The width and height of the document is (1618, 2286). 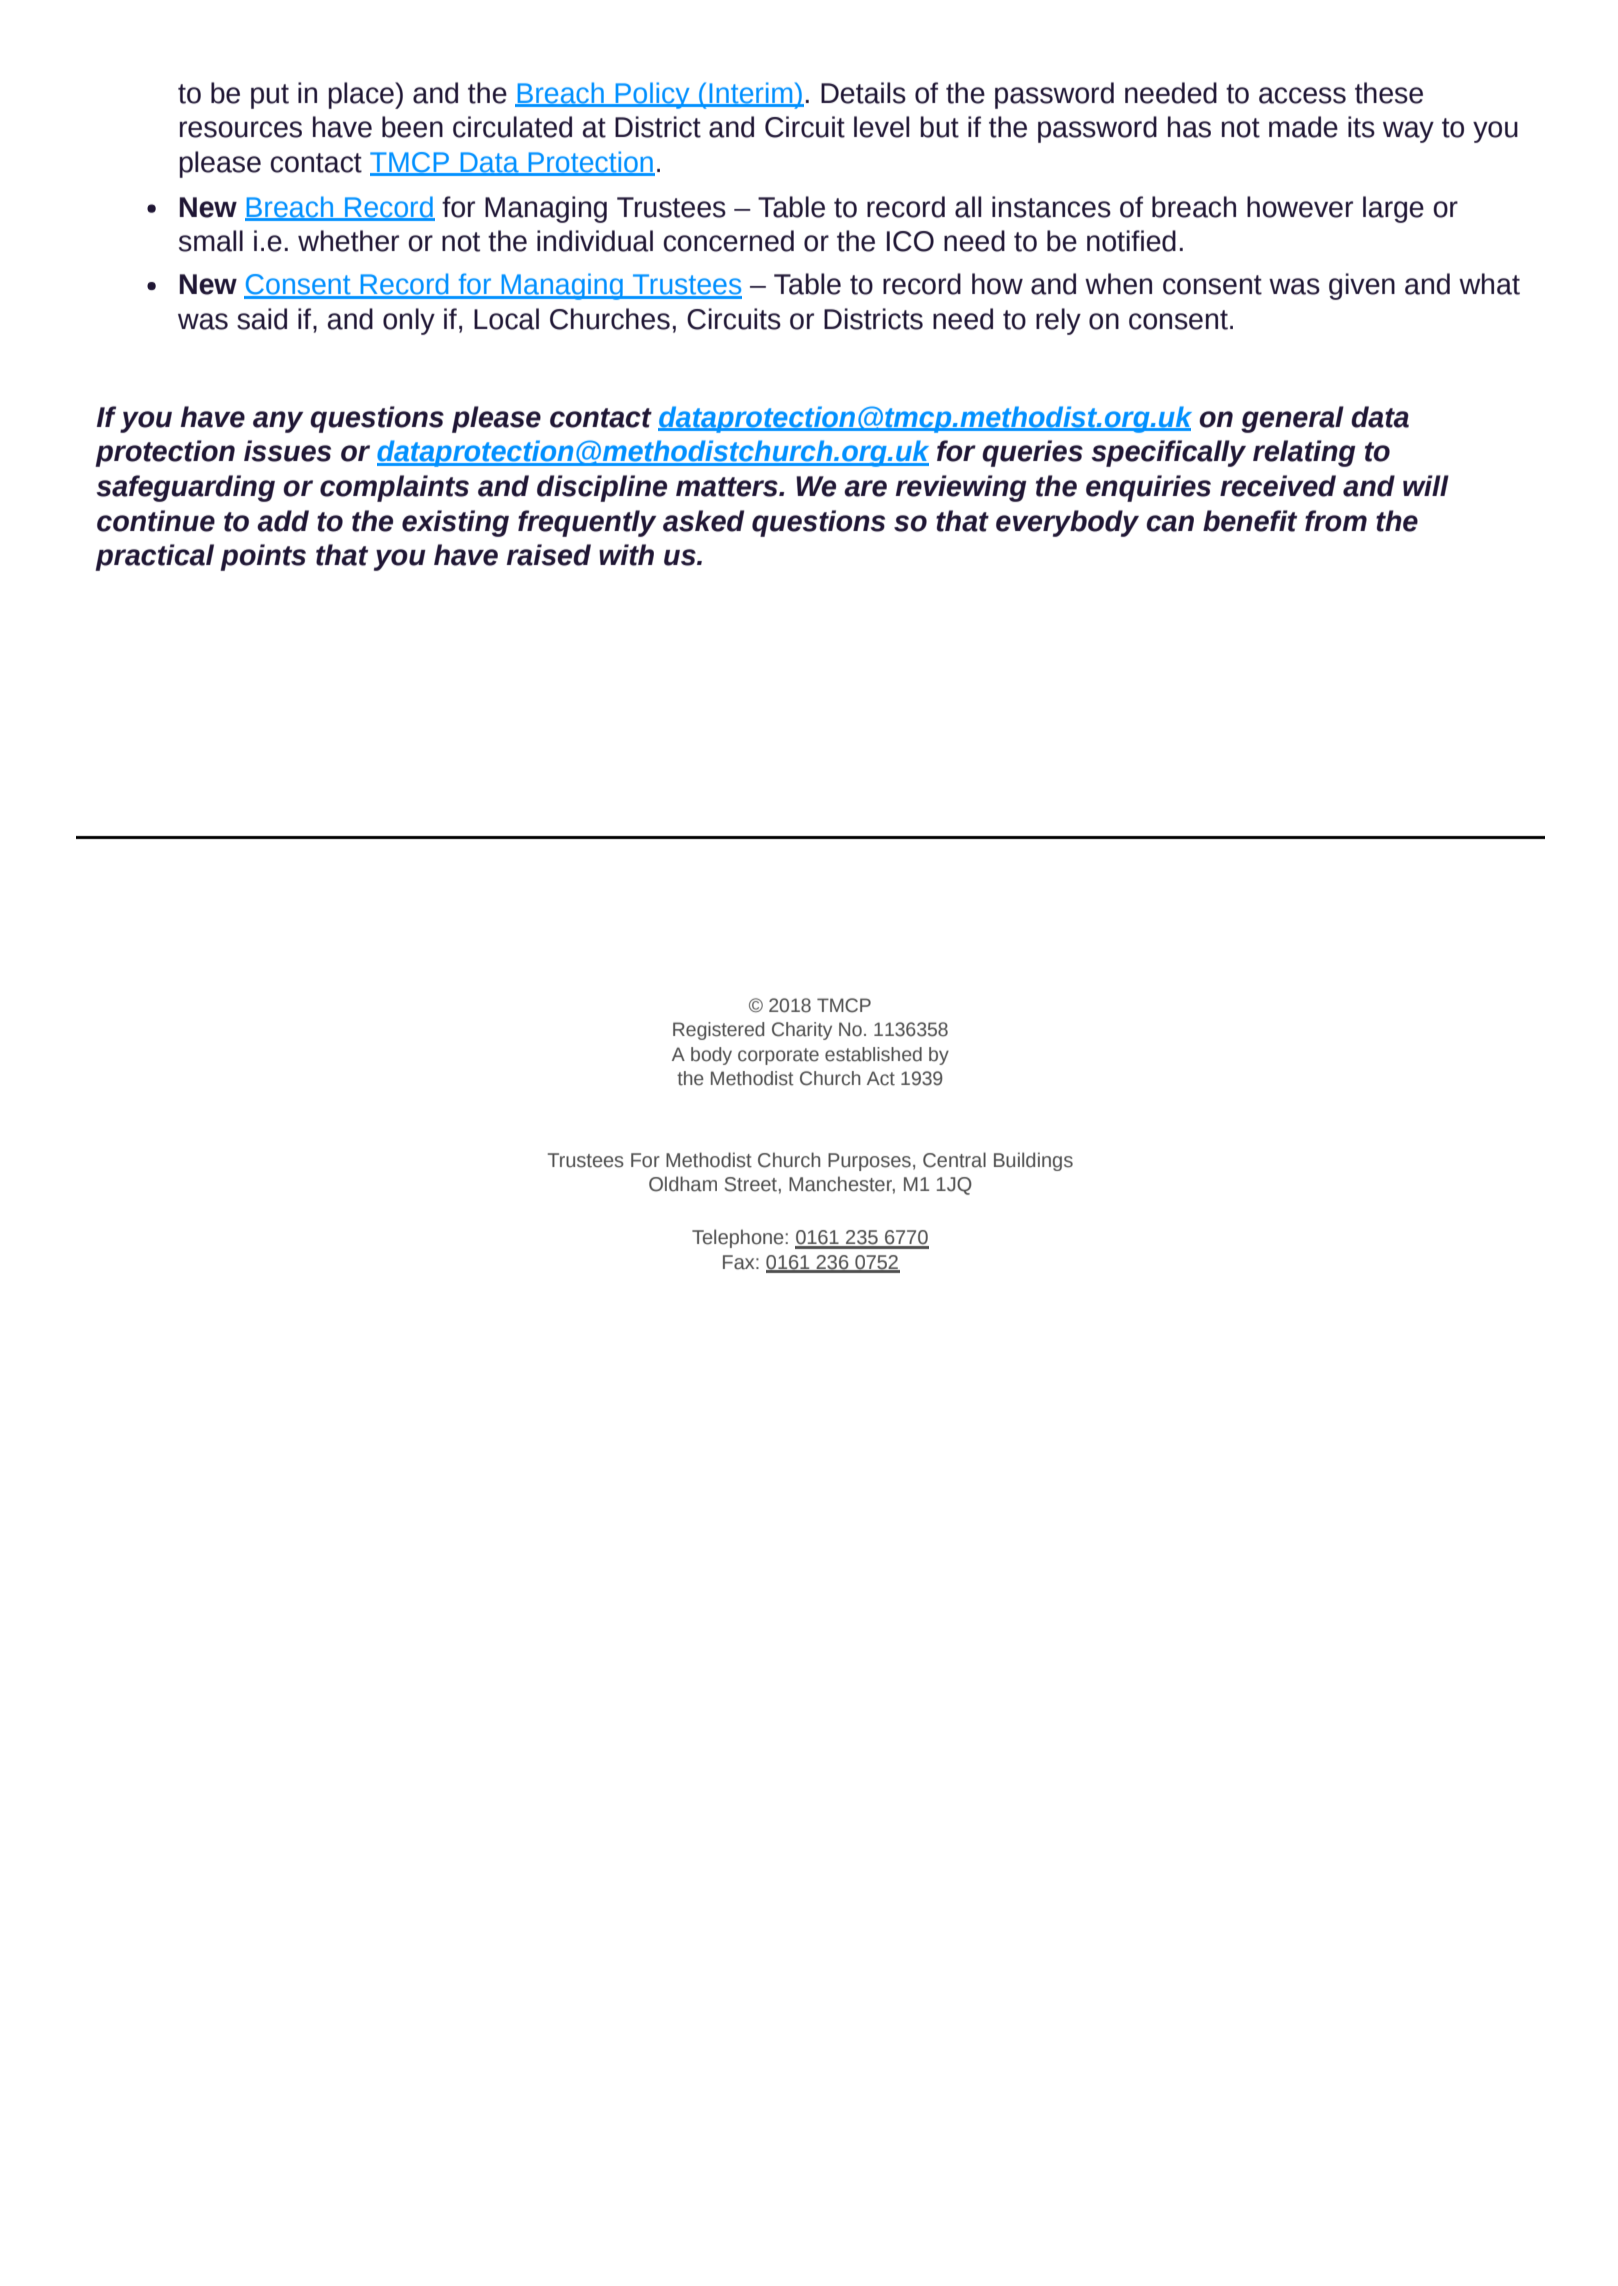 What do you see at coordinates (626, 555) in the document?
I see `with` at bounding box center [626, 555].
